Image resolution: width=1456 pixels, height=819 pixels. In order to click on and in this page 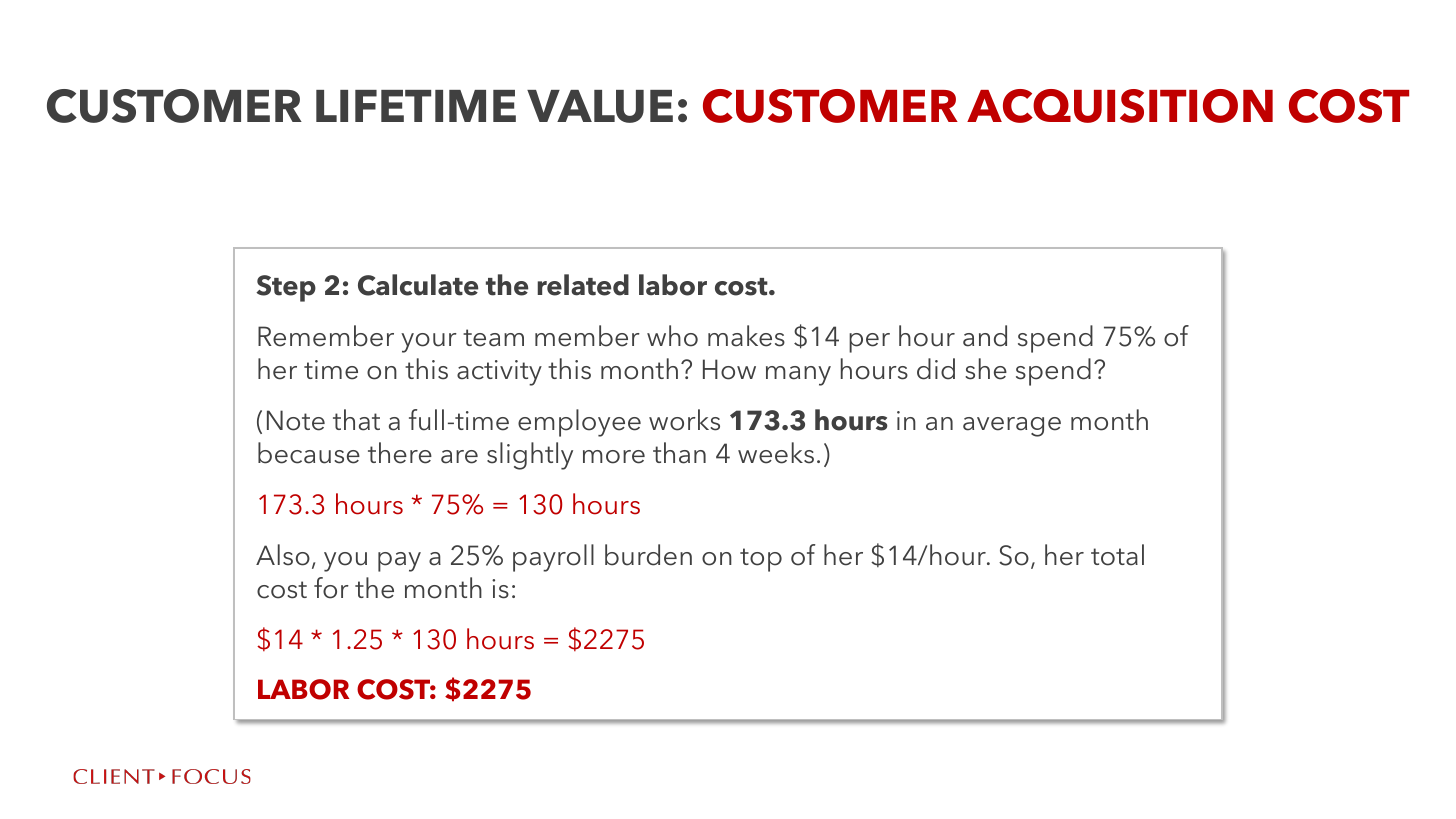, I will do `click(985, 336)`.
